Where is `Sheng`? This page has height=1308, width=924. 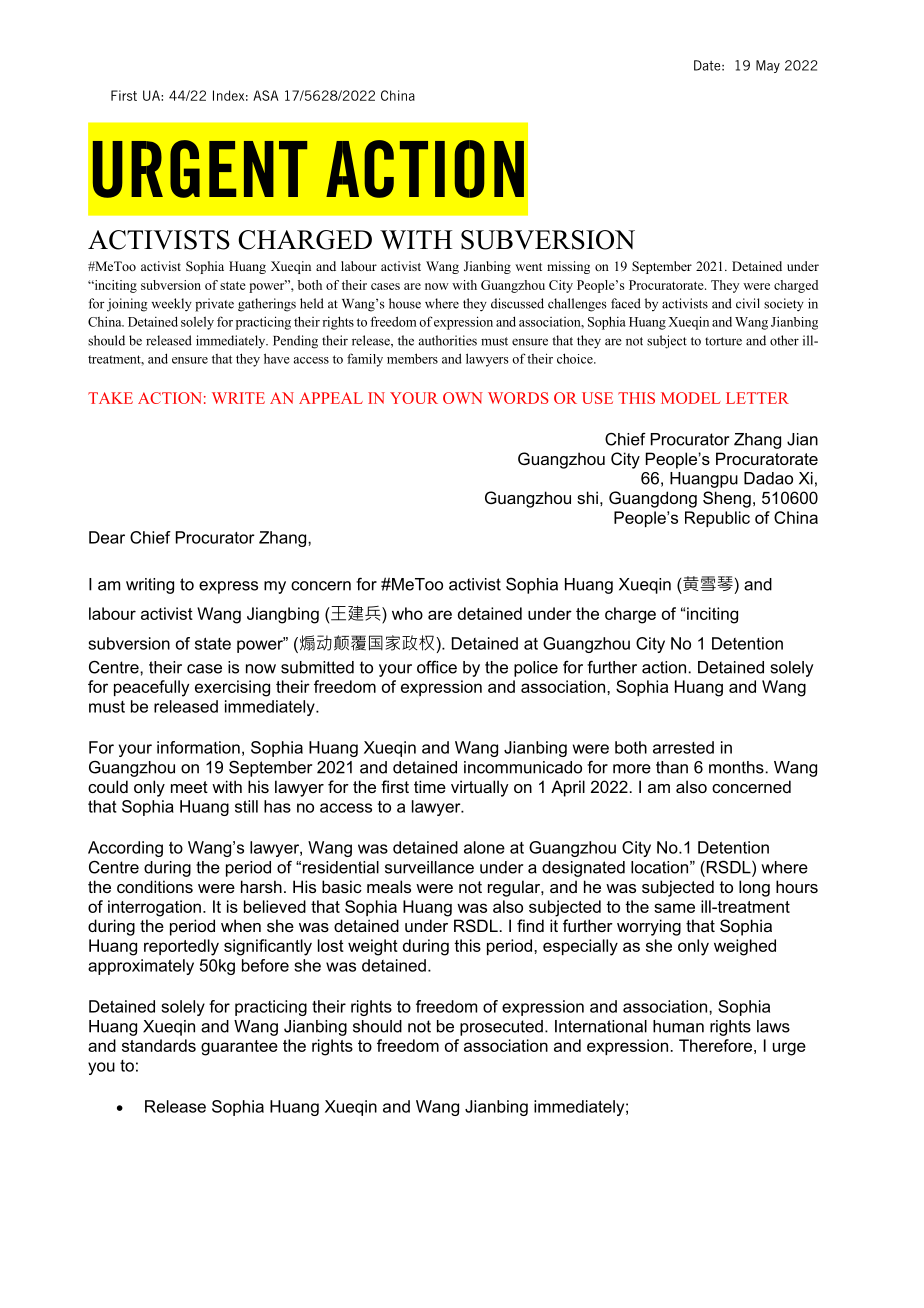
Sheng is located at coordinates (727, 499).
